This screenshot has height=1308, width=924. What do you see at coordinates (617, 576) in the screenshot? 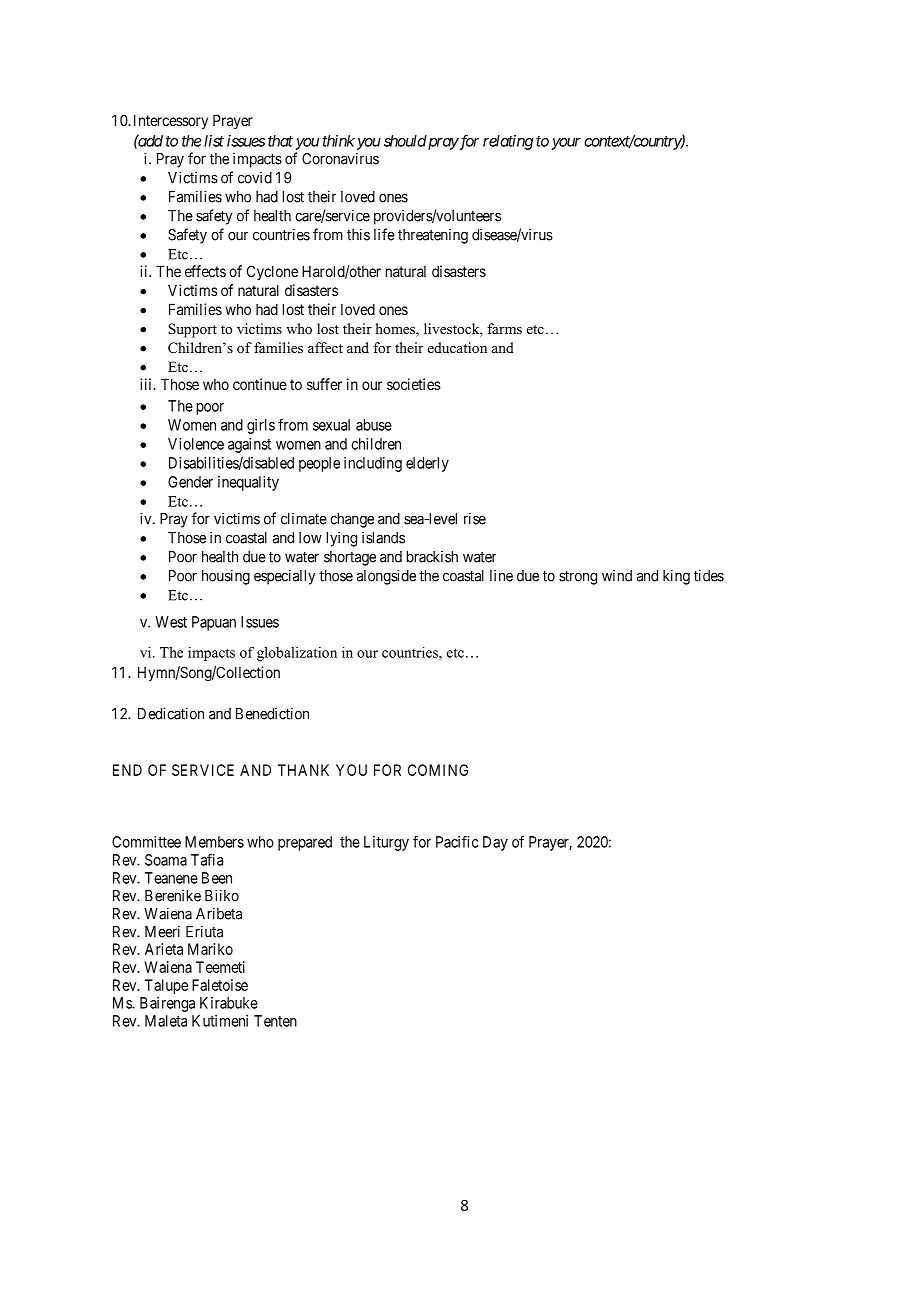
I see `wind` at bounding box center [617, 576].
